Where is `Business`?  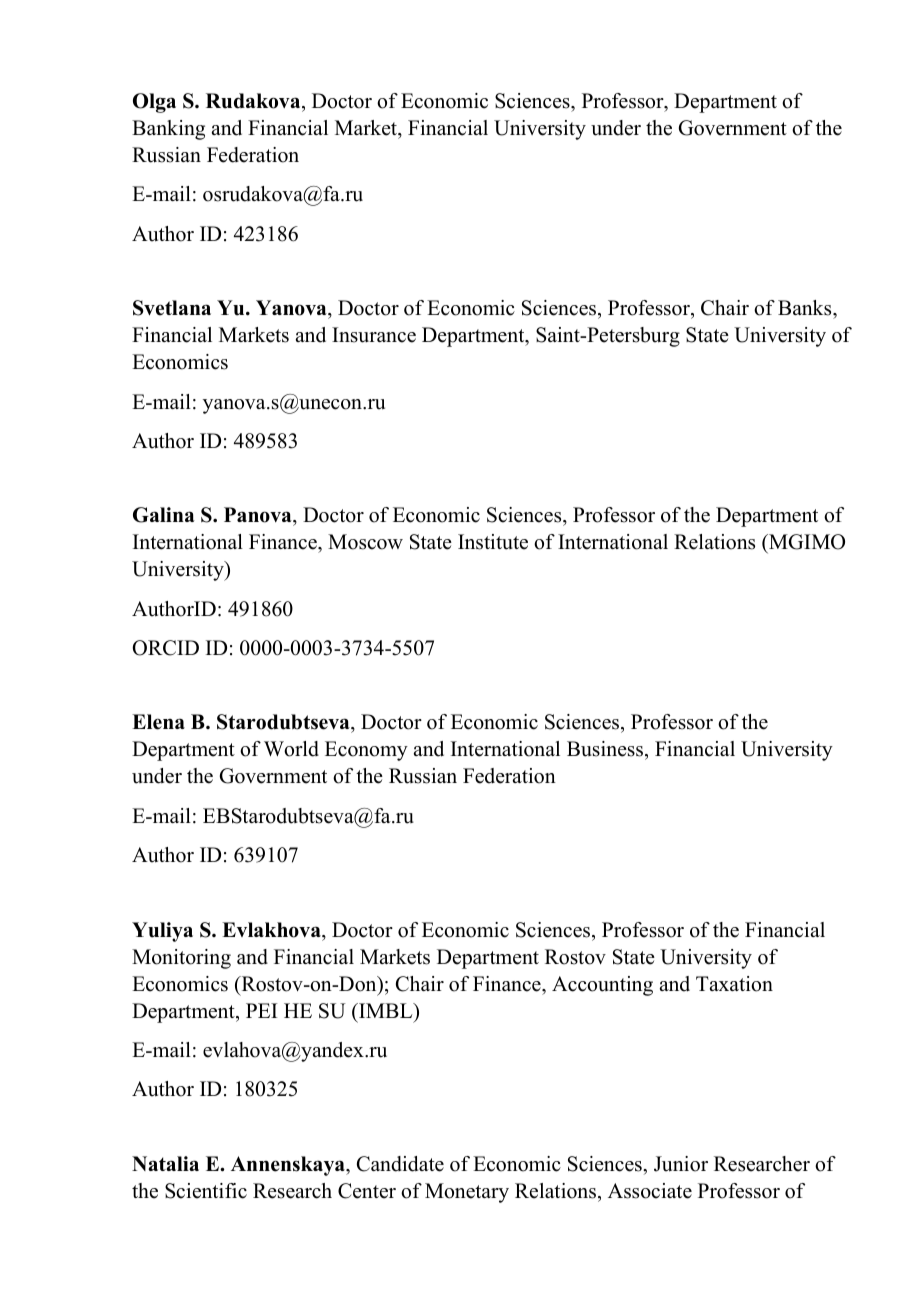 Business is located at coordinates (606, 750).
